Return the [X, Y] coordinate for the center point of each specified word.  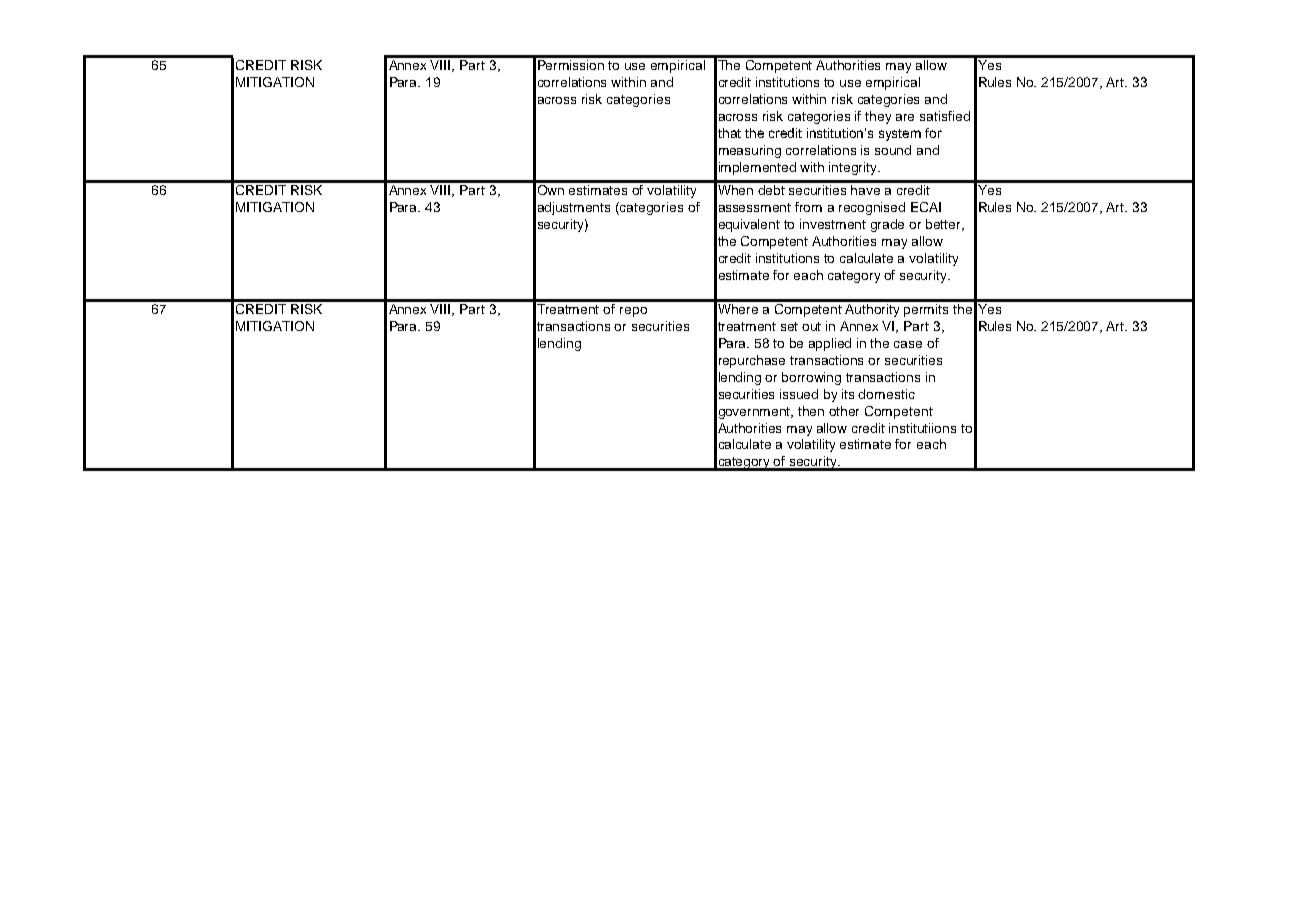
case [908, 344]
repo [633, 312]
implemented [757, 168]
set [789, 326]
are [905, 117]
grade [887, 225]
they [878, 117]
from [808, 207]
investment [833, 224]
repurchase [752, 361]
